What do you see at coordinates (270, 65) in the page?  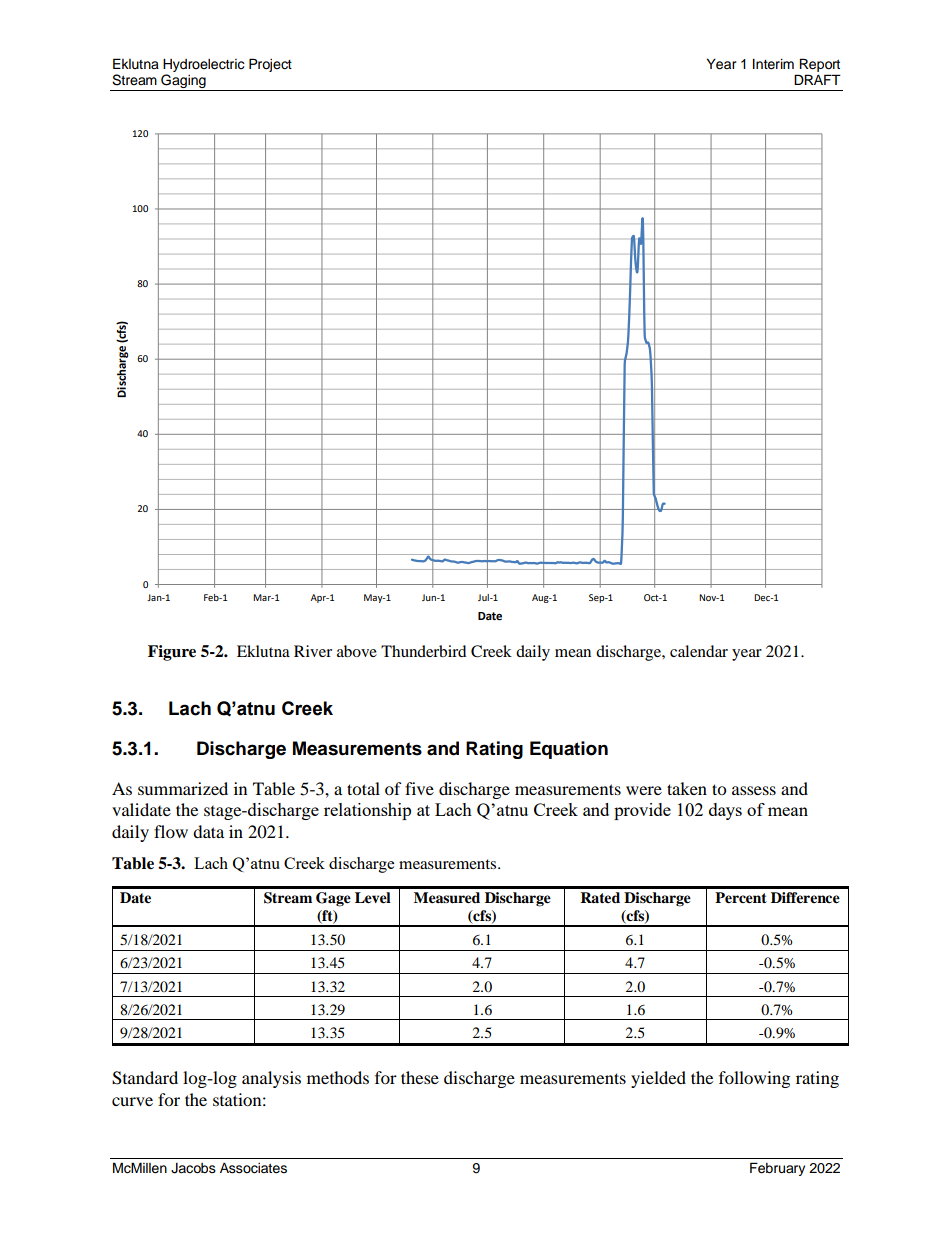 I see `Project` at bounding box center [270, 65].
